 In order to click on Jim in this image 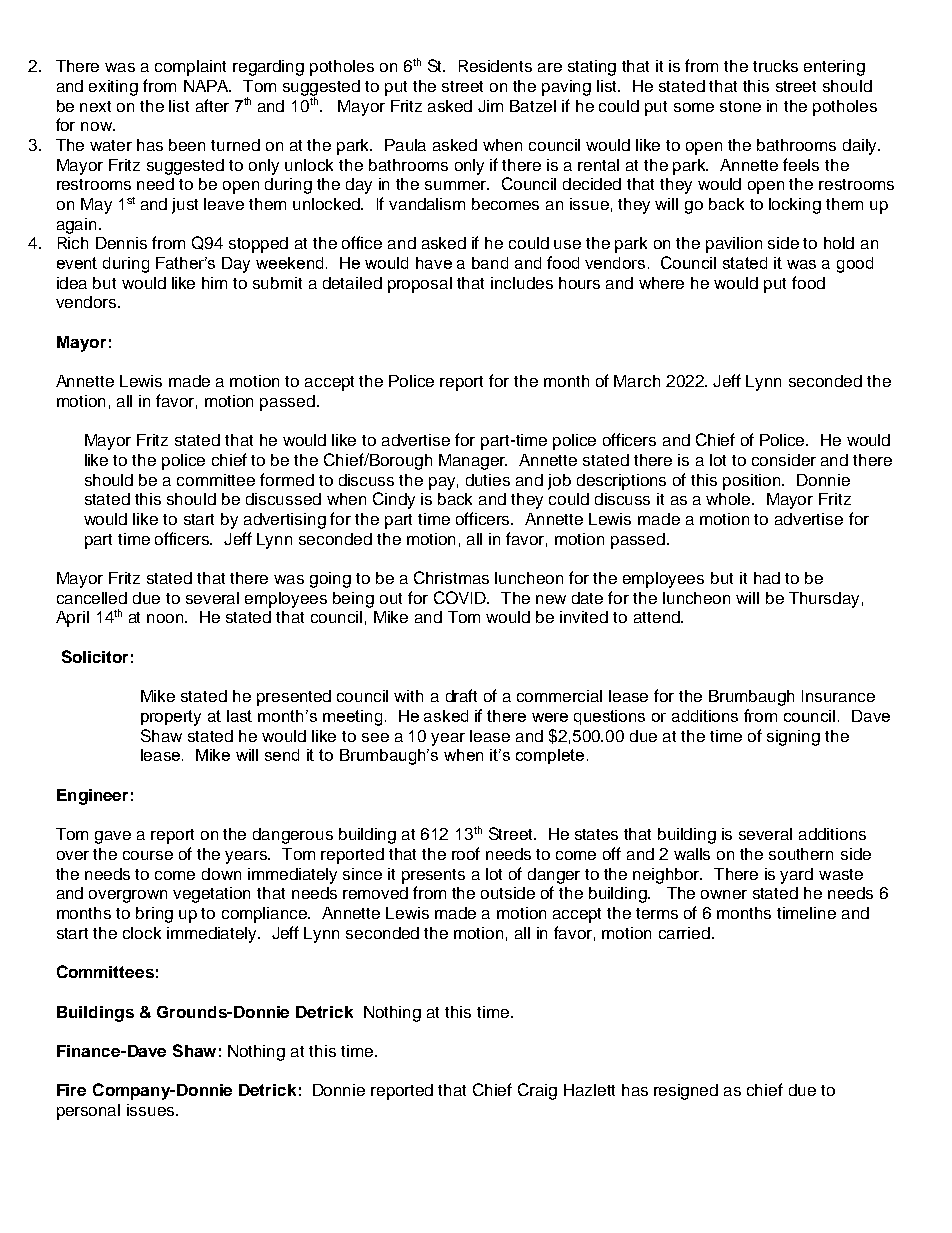, I will do `click(490, 106)`.
